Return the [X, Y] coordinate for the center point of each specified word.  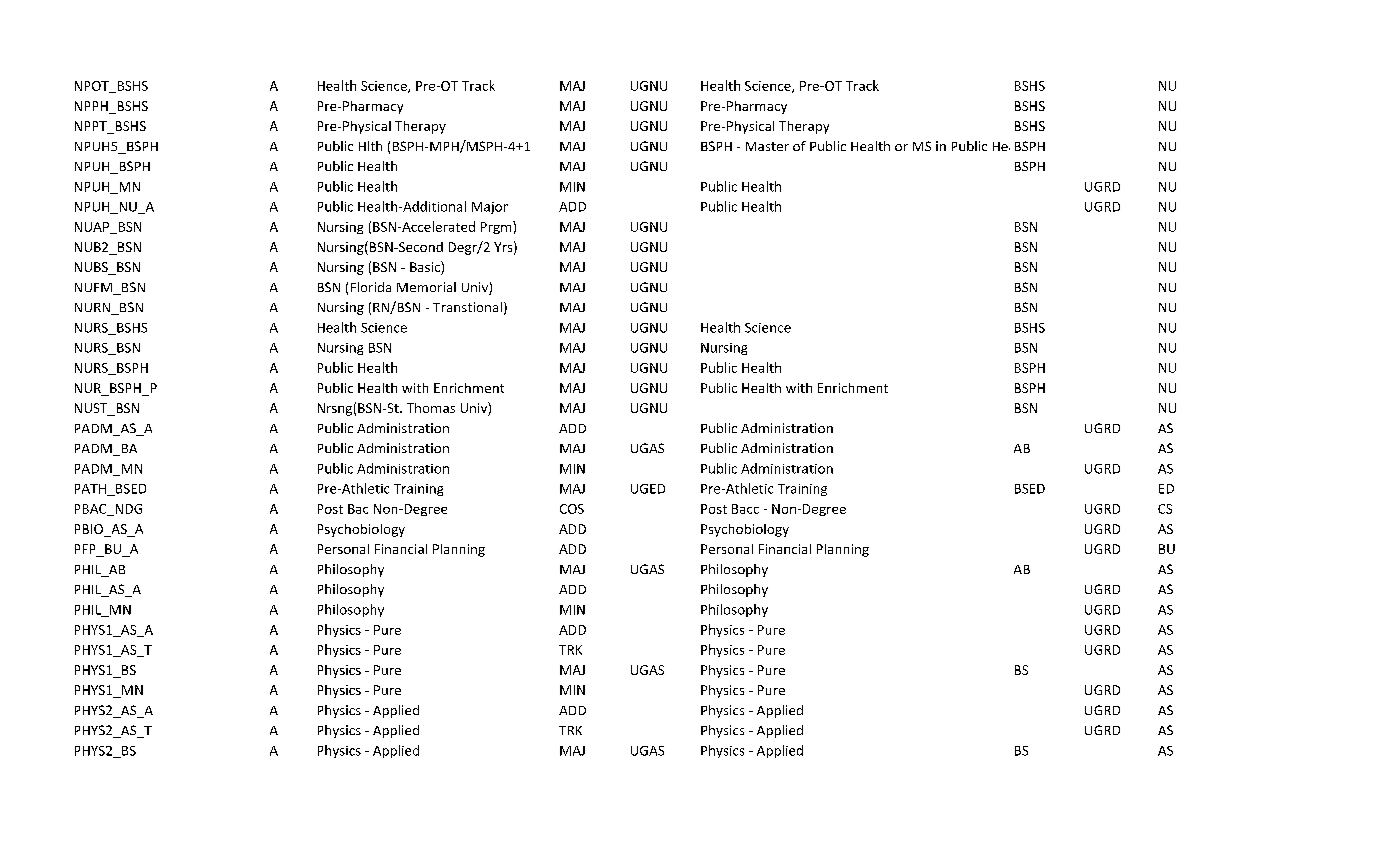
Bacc [745, 509]
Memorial [426, 287]
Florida [371, 287]
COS [572, 509]
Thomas [431, 408]
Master [767, 146]
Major [490, 208]
